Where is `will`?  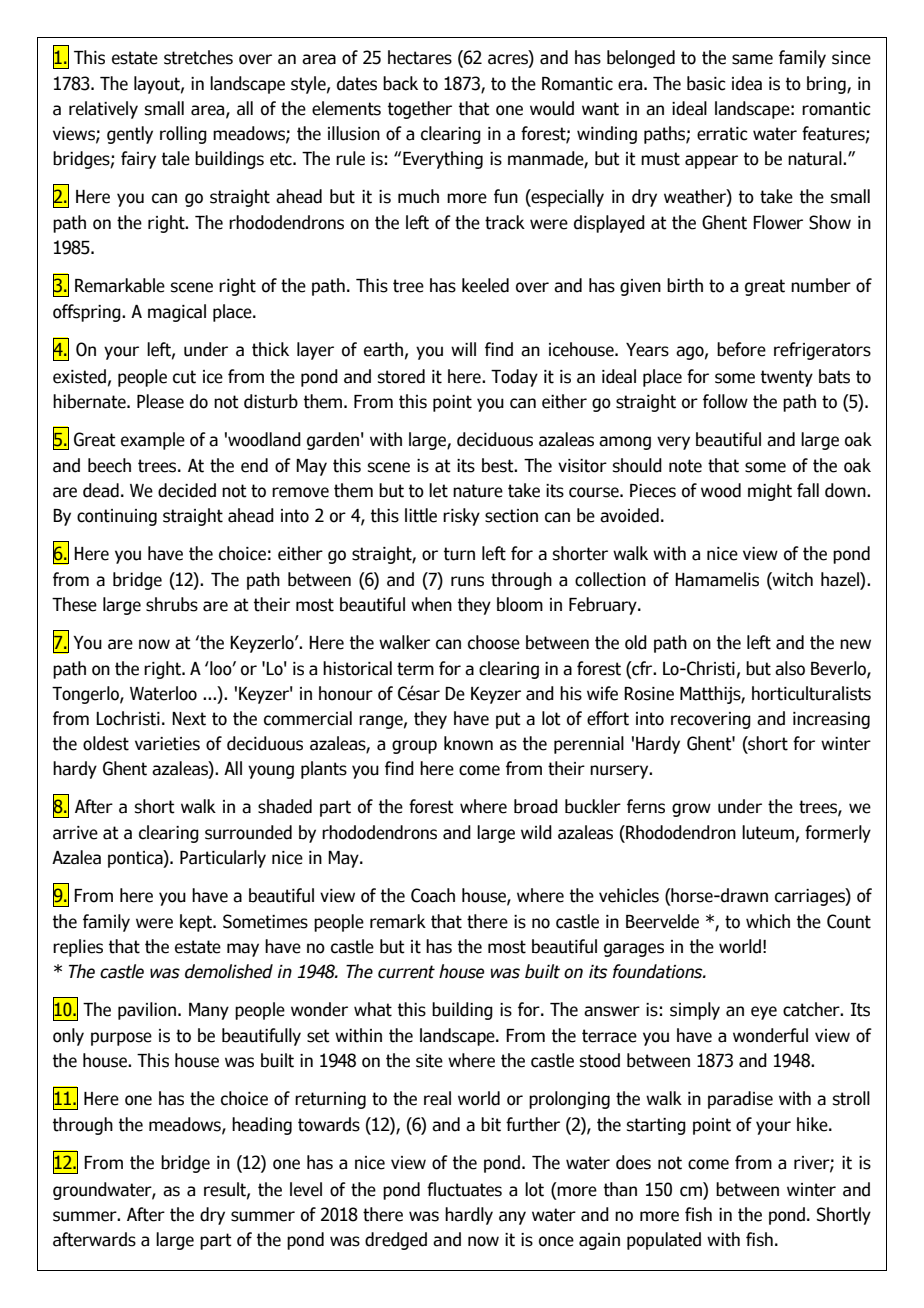 will is located at coordinates (463, 349).
